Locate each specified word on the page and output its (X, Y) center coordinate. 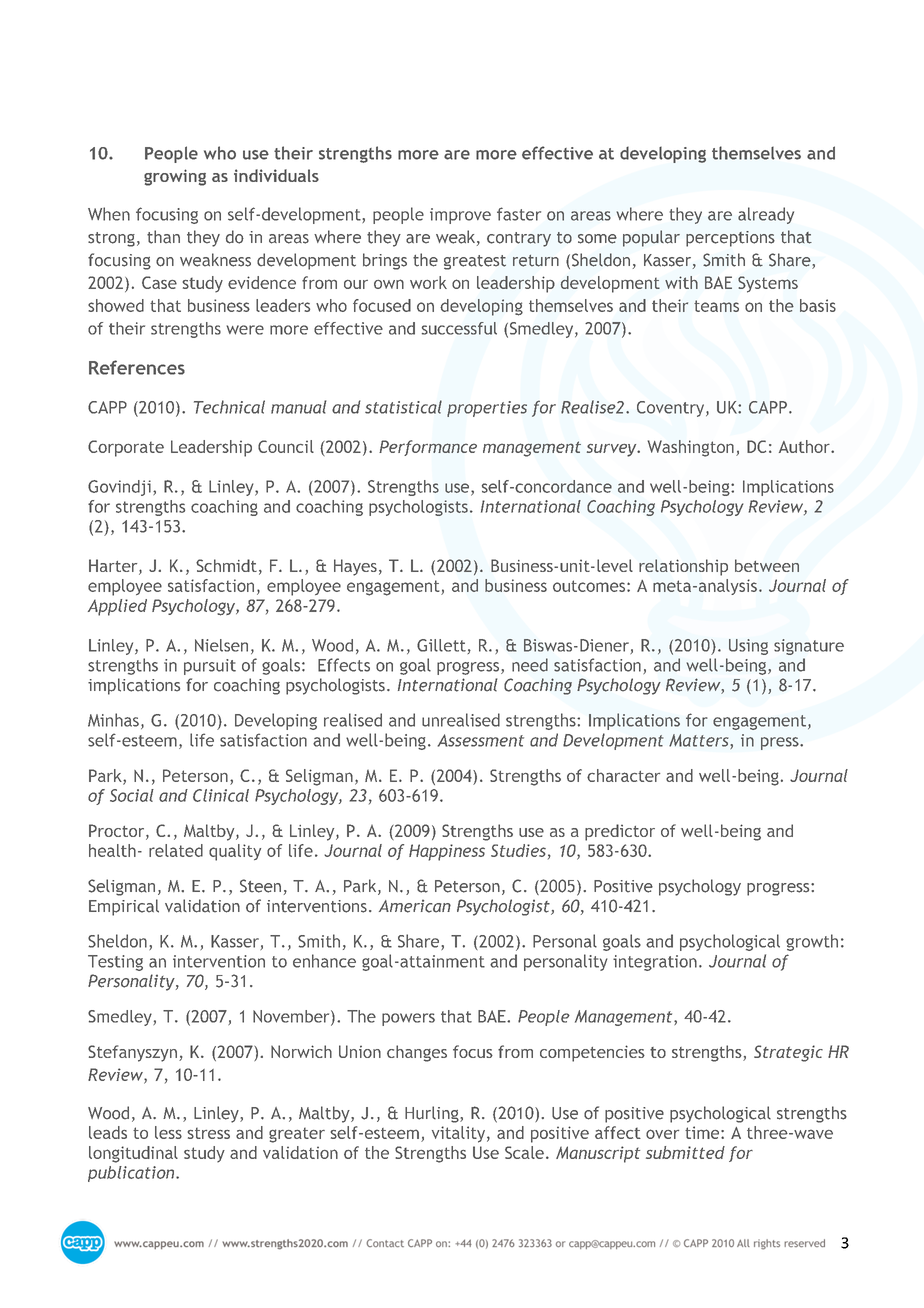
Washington (691, 448)
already (766, 215)
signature (809, 647)
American (415, 906)
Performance (428, 448)
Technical (229, 407)
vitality (460, 1134)
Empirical (124, 907)
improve (460, 216)
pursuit (210, 667)
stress (208, 1133)
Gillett (442, 646)
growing (175, 177)
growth (812, 942)
